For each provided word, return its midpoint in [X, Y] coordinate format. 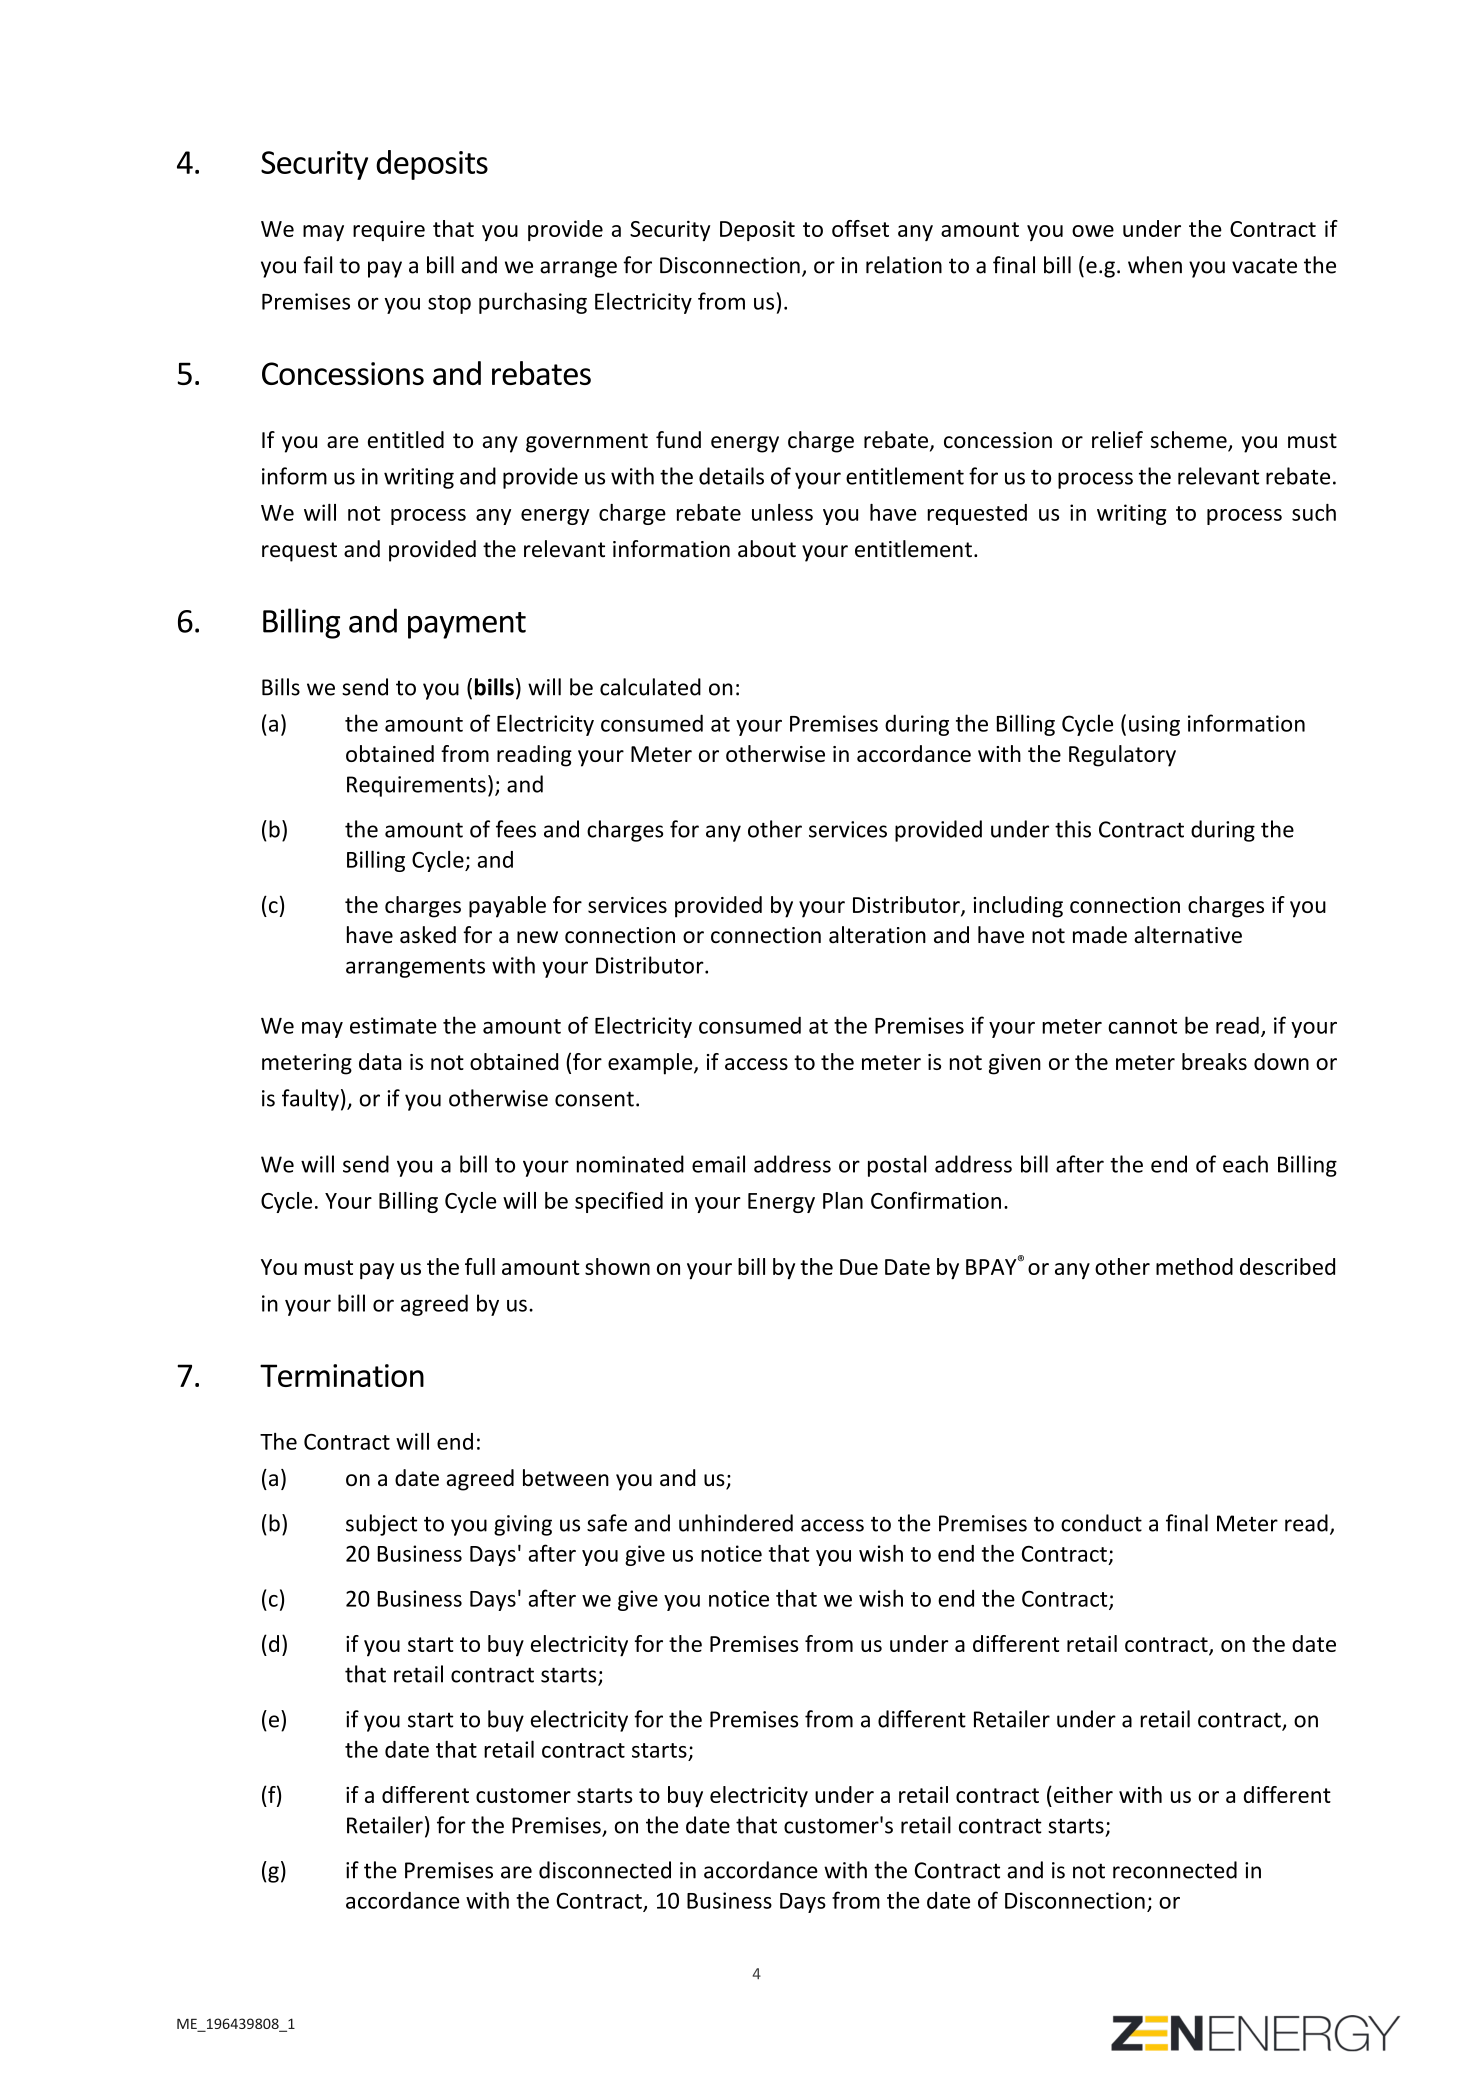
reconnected [1175, 1870]
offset [860, 228]
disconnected [605, 1870]
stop [449, 304]
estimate [393, 1025]
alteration [877, 935]
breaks [1214, 1061]
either [1083, 1794]
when [1155, 265]
